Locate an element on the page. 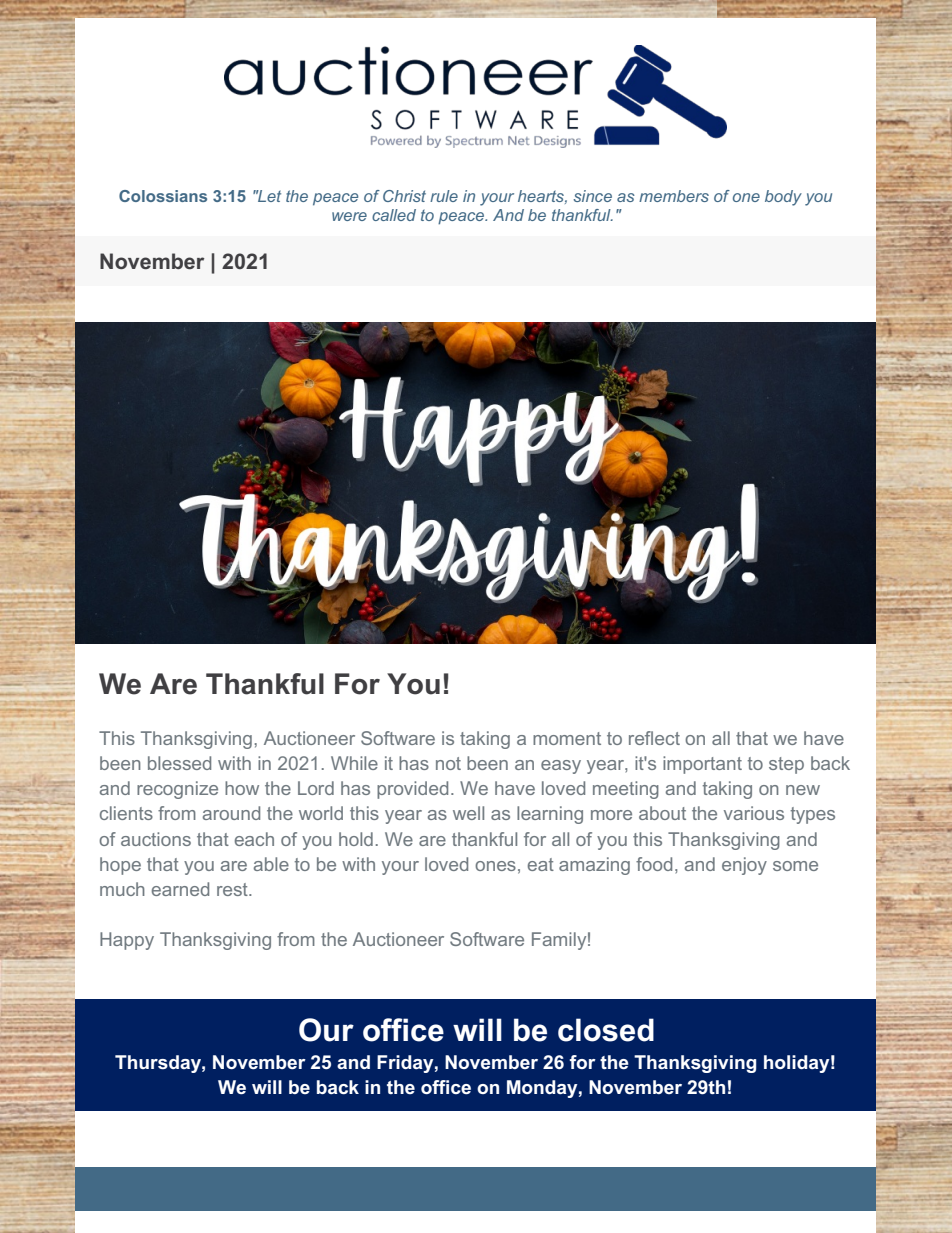  members is located at coordinates (674, 196).
